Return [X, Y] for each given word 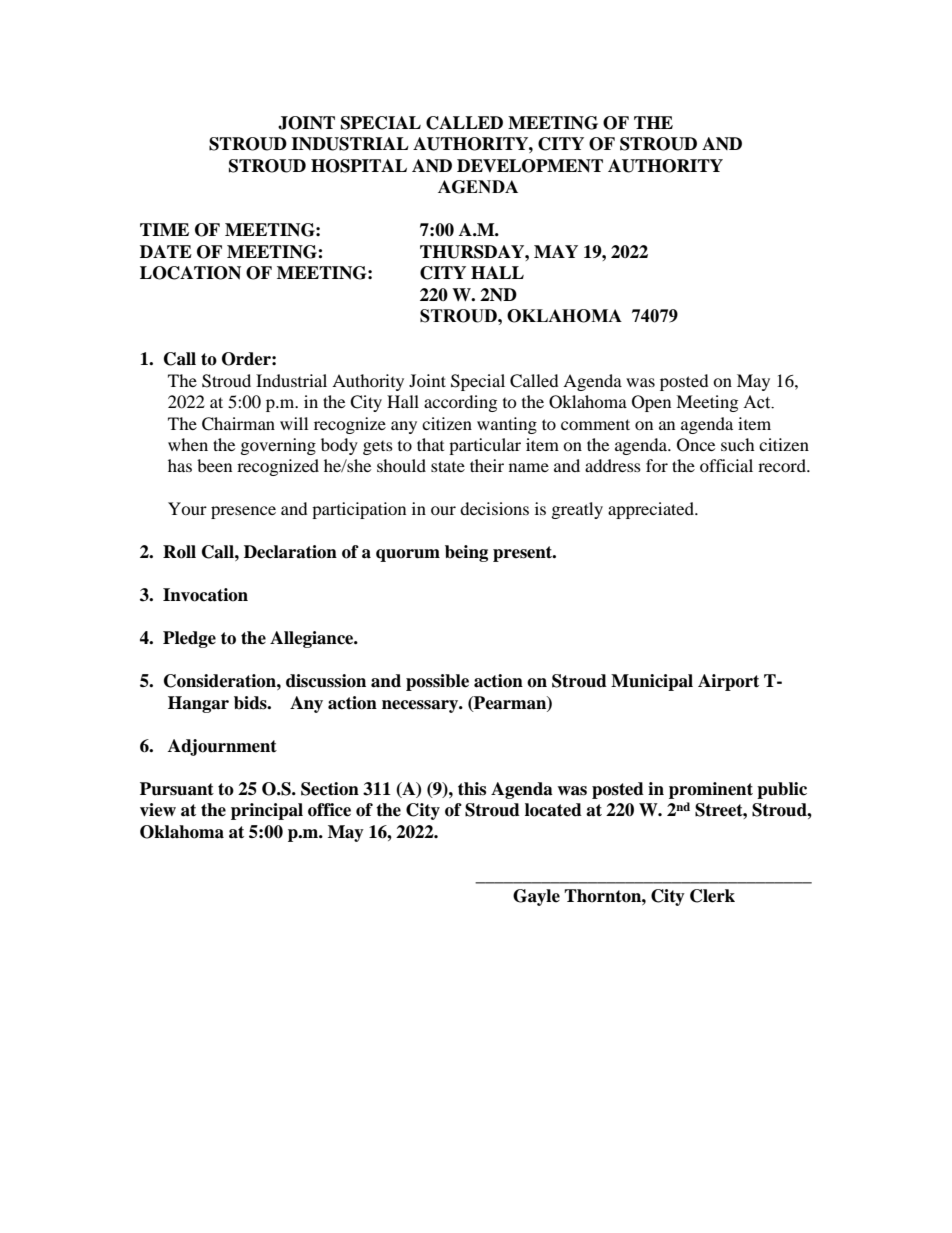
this [472, 789]
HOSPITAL [359, 166]
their [487, 465]
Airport [728, 682]
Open [651, 403]
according [460, 403]
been [214, 465]
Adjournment [222, 747]
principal [267, 811]
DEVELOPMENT [530, 166]
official [726, 465]
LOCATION [190, 273]
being [466, 553]
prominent [711, 790]
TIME [164, 229]
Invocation [205, 595]
